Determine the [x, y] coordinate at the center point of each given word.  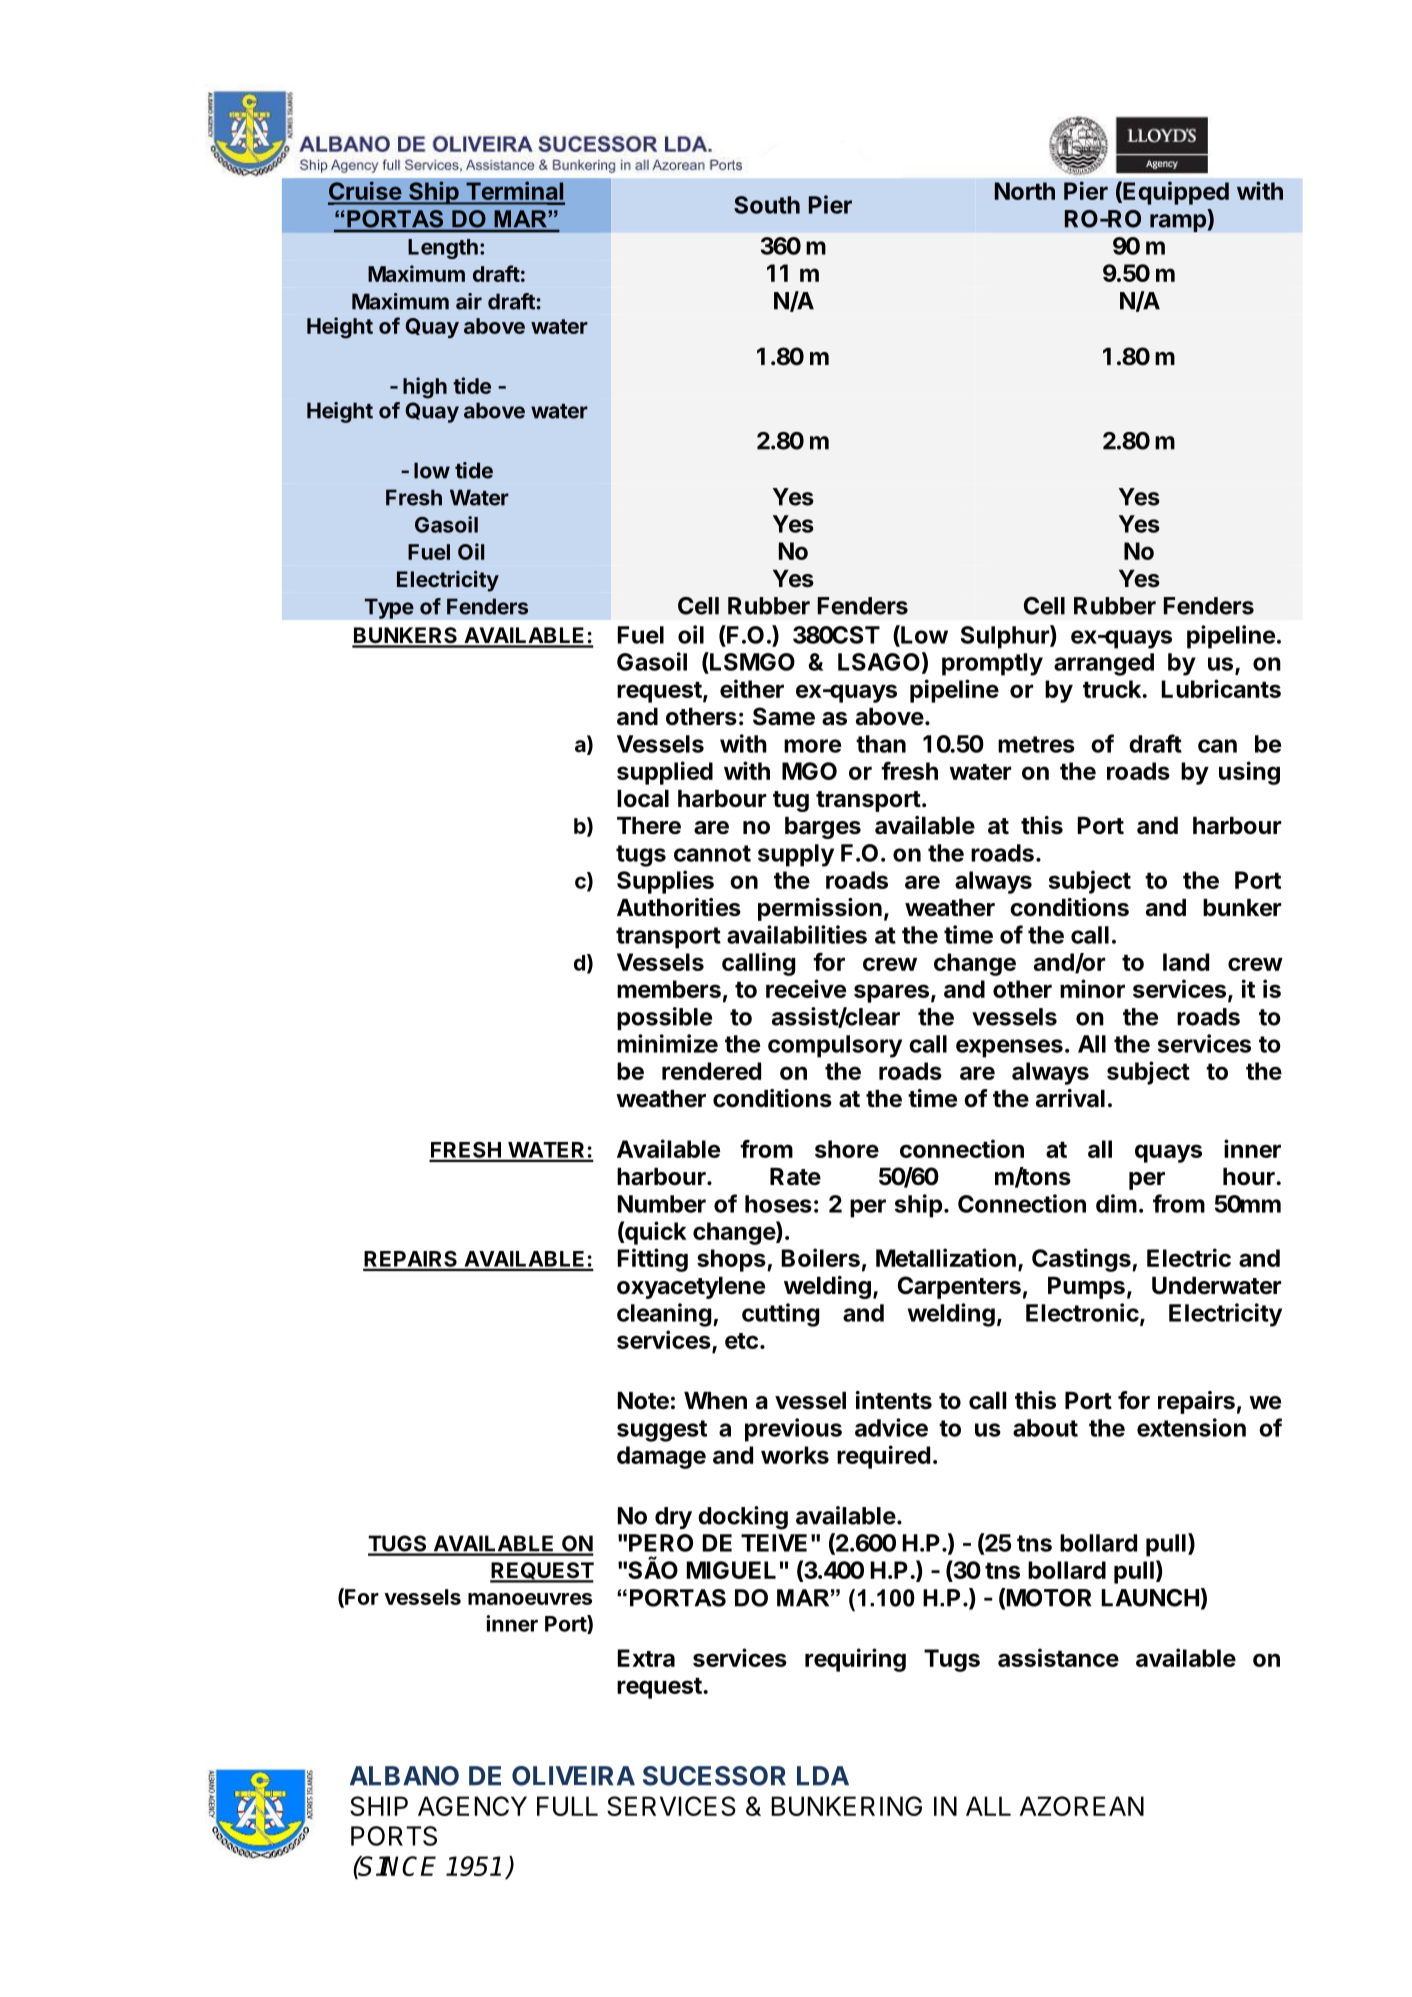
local [643, 799]
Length [443, 249]
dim [1116, 1203]
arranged [1104, 664]
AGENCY [472, 1806]
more [812, 746]
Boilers [821, 1257]
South [767, 205]
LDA [823, 1776]
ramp [1179, 223]
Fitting [653, 1260]
